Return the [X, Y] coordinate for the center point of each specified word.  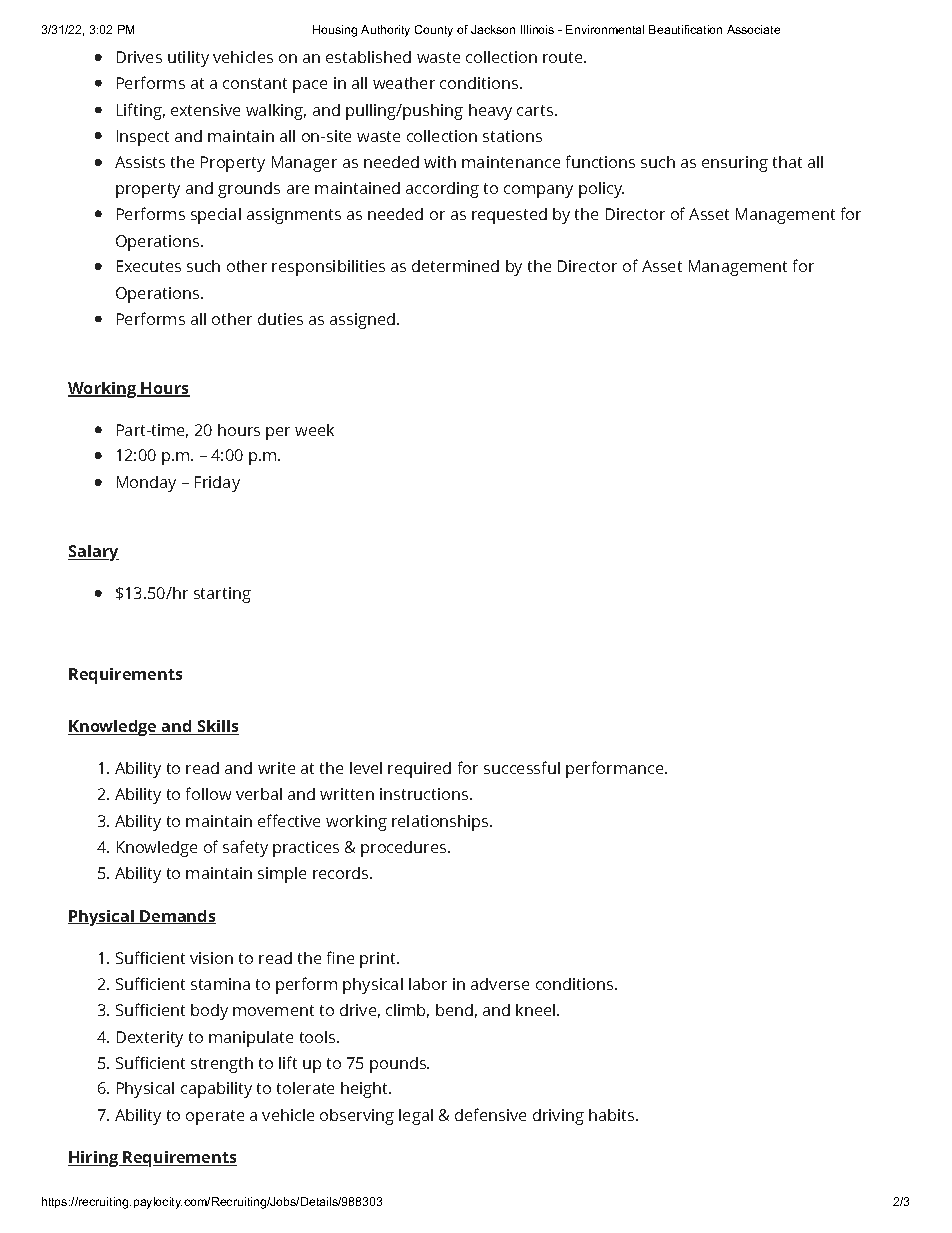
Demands [177, 917]
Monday [146, 484]
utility [188, 59]
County [434, 31]
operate [215, 1117]
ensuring [735, 164]
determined [455, 266]
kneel [537, 1010]
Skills [217, 727]
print [379, 960]
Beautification [685, 29]
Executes [149, 266]
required [419, 770]
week [314, 430]
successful [522, 767]
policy [601, 190]
